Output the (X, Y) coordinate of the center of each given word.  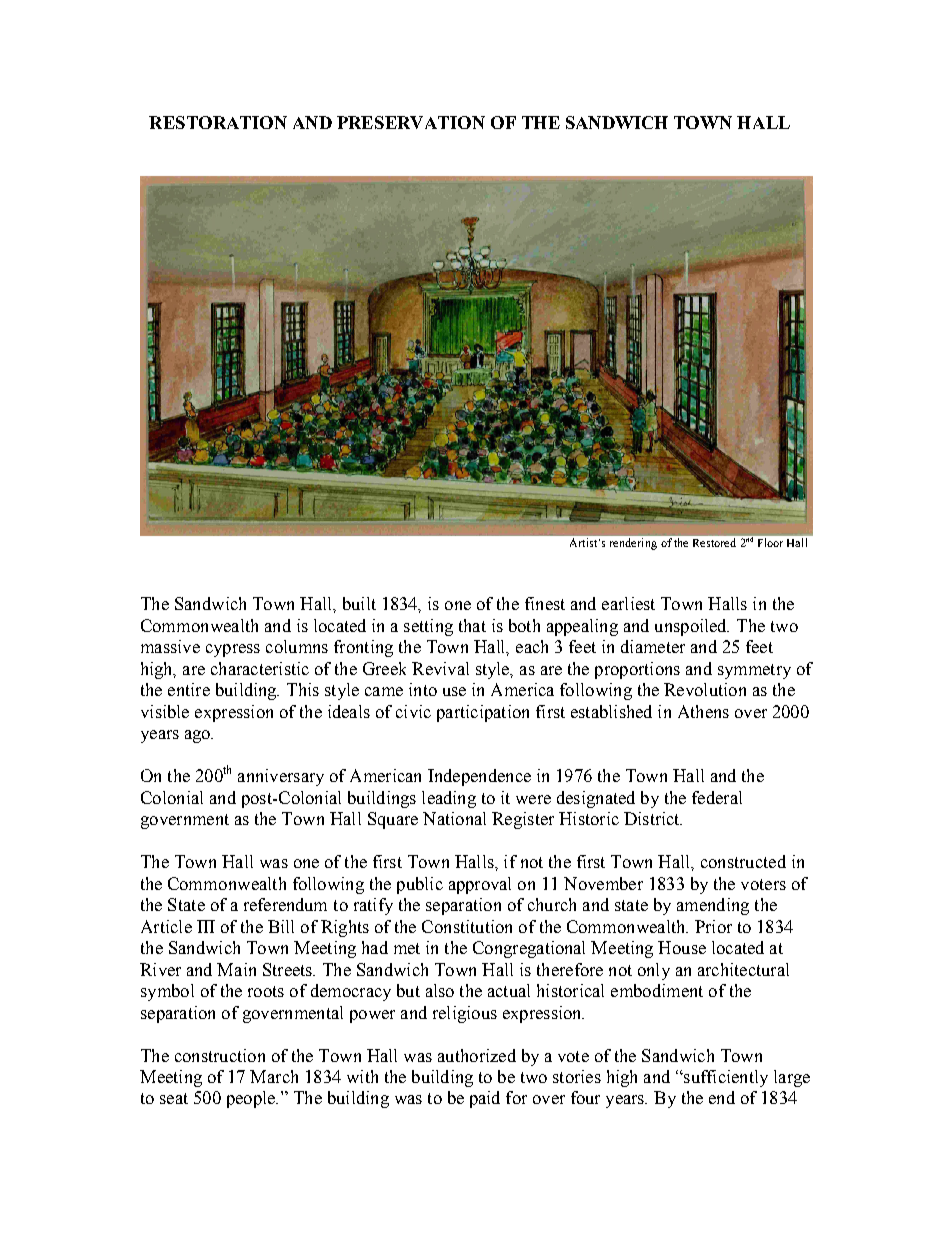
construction (220, 1055)
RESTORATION (218, 122)
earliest (628, 603)
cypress (233, 650)
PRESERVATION (411, 122)
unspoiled (692, 627)
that (472, 625)
